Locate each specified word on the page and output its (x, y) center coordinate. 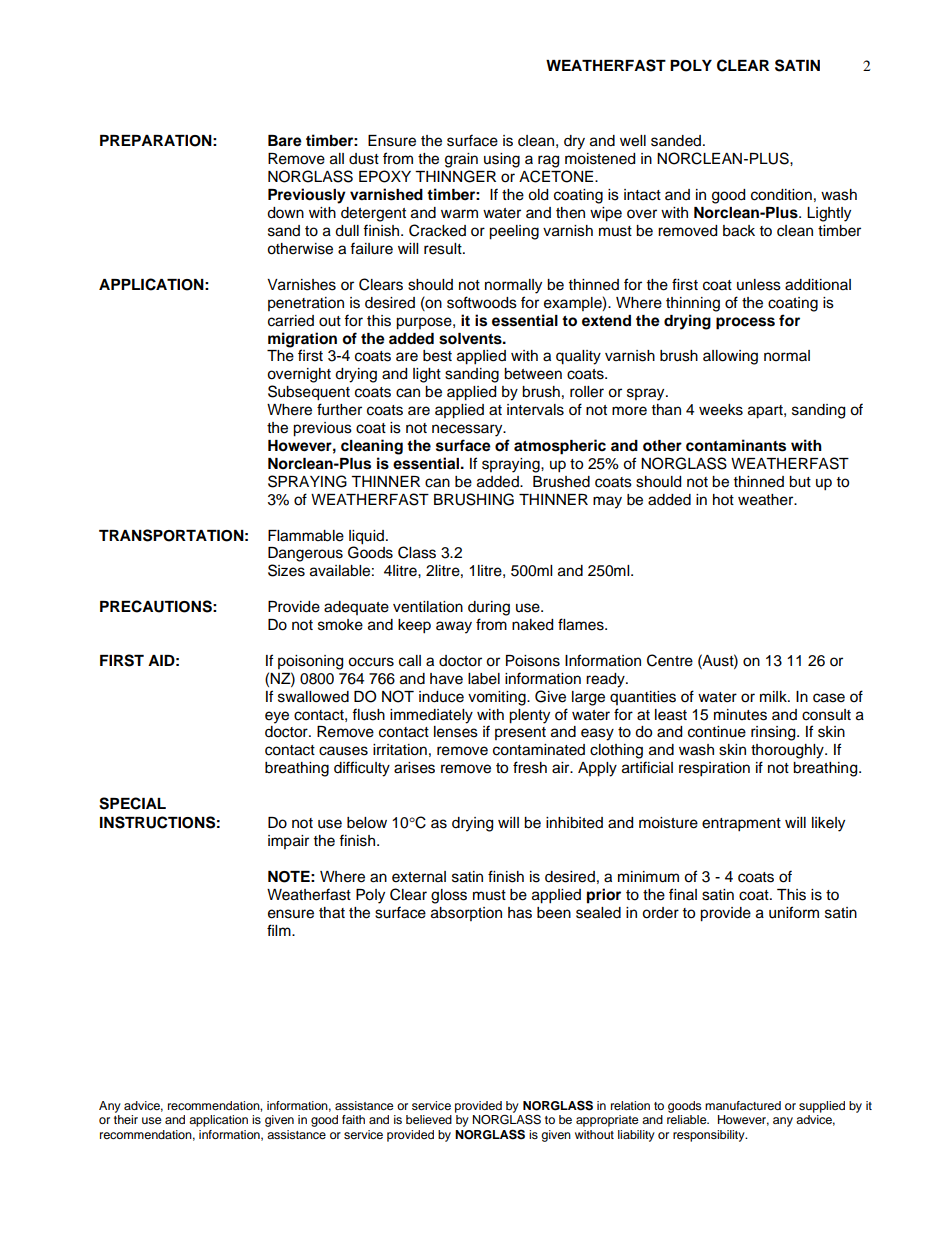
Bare (285, 141)
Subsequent (309, 393)
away (454, 627)
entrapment (741, 825)
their (126, 1119)
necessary (468, 430)
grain (461, 160)
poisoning (310, 662)
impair (288, 842)
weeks (721, 410)
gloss (449, 896)
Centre (670, 660)
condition (781, 195)
